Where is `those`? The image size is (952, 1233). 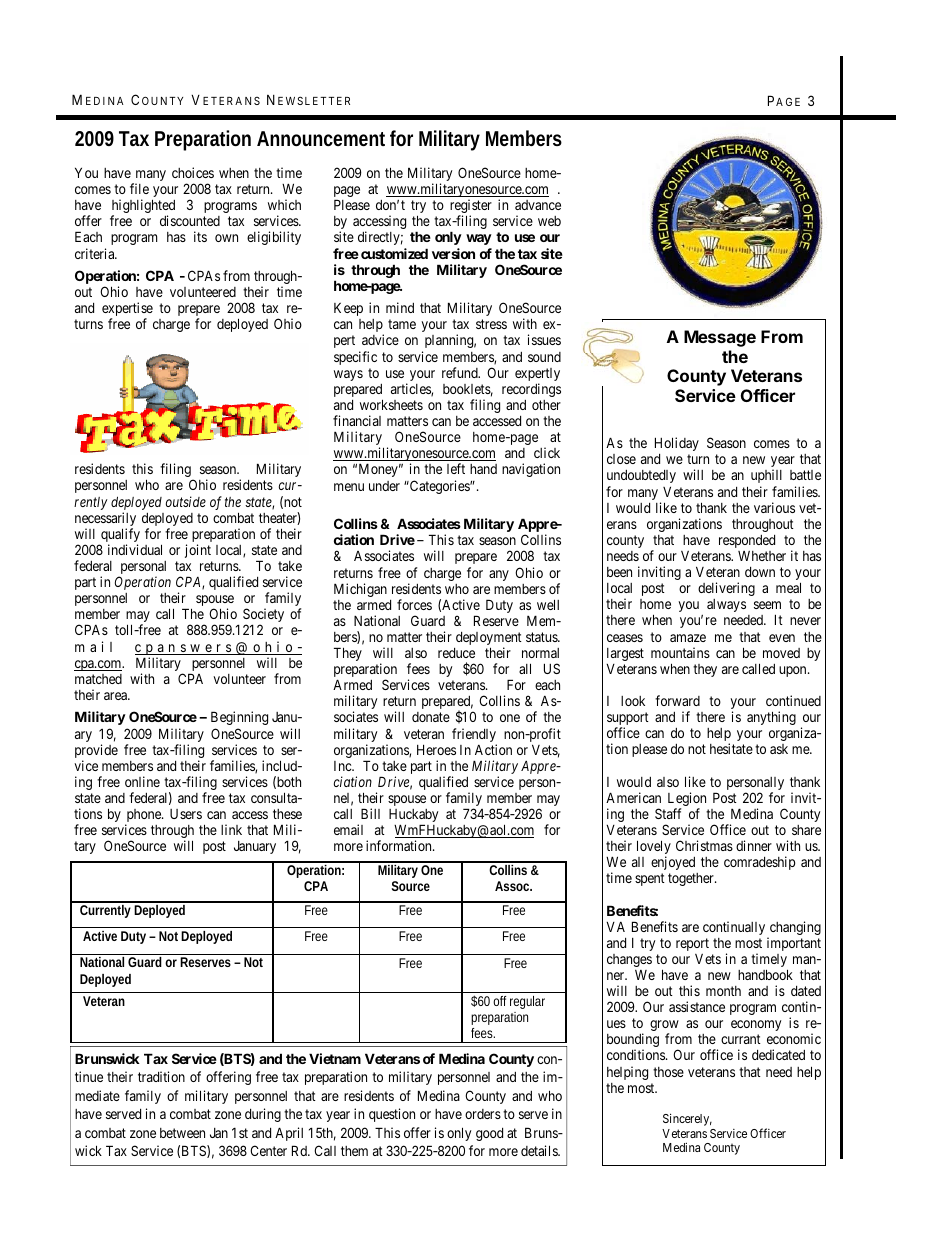 those is located at coordinates (668, 1072).
